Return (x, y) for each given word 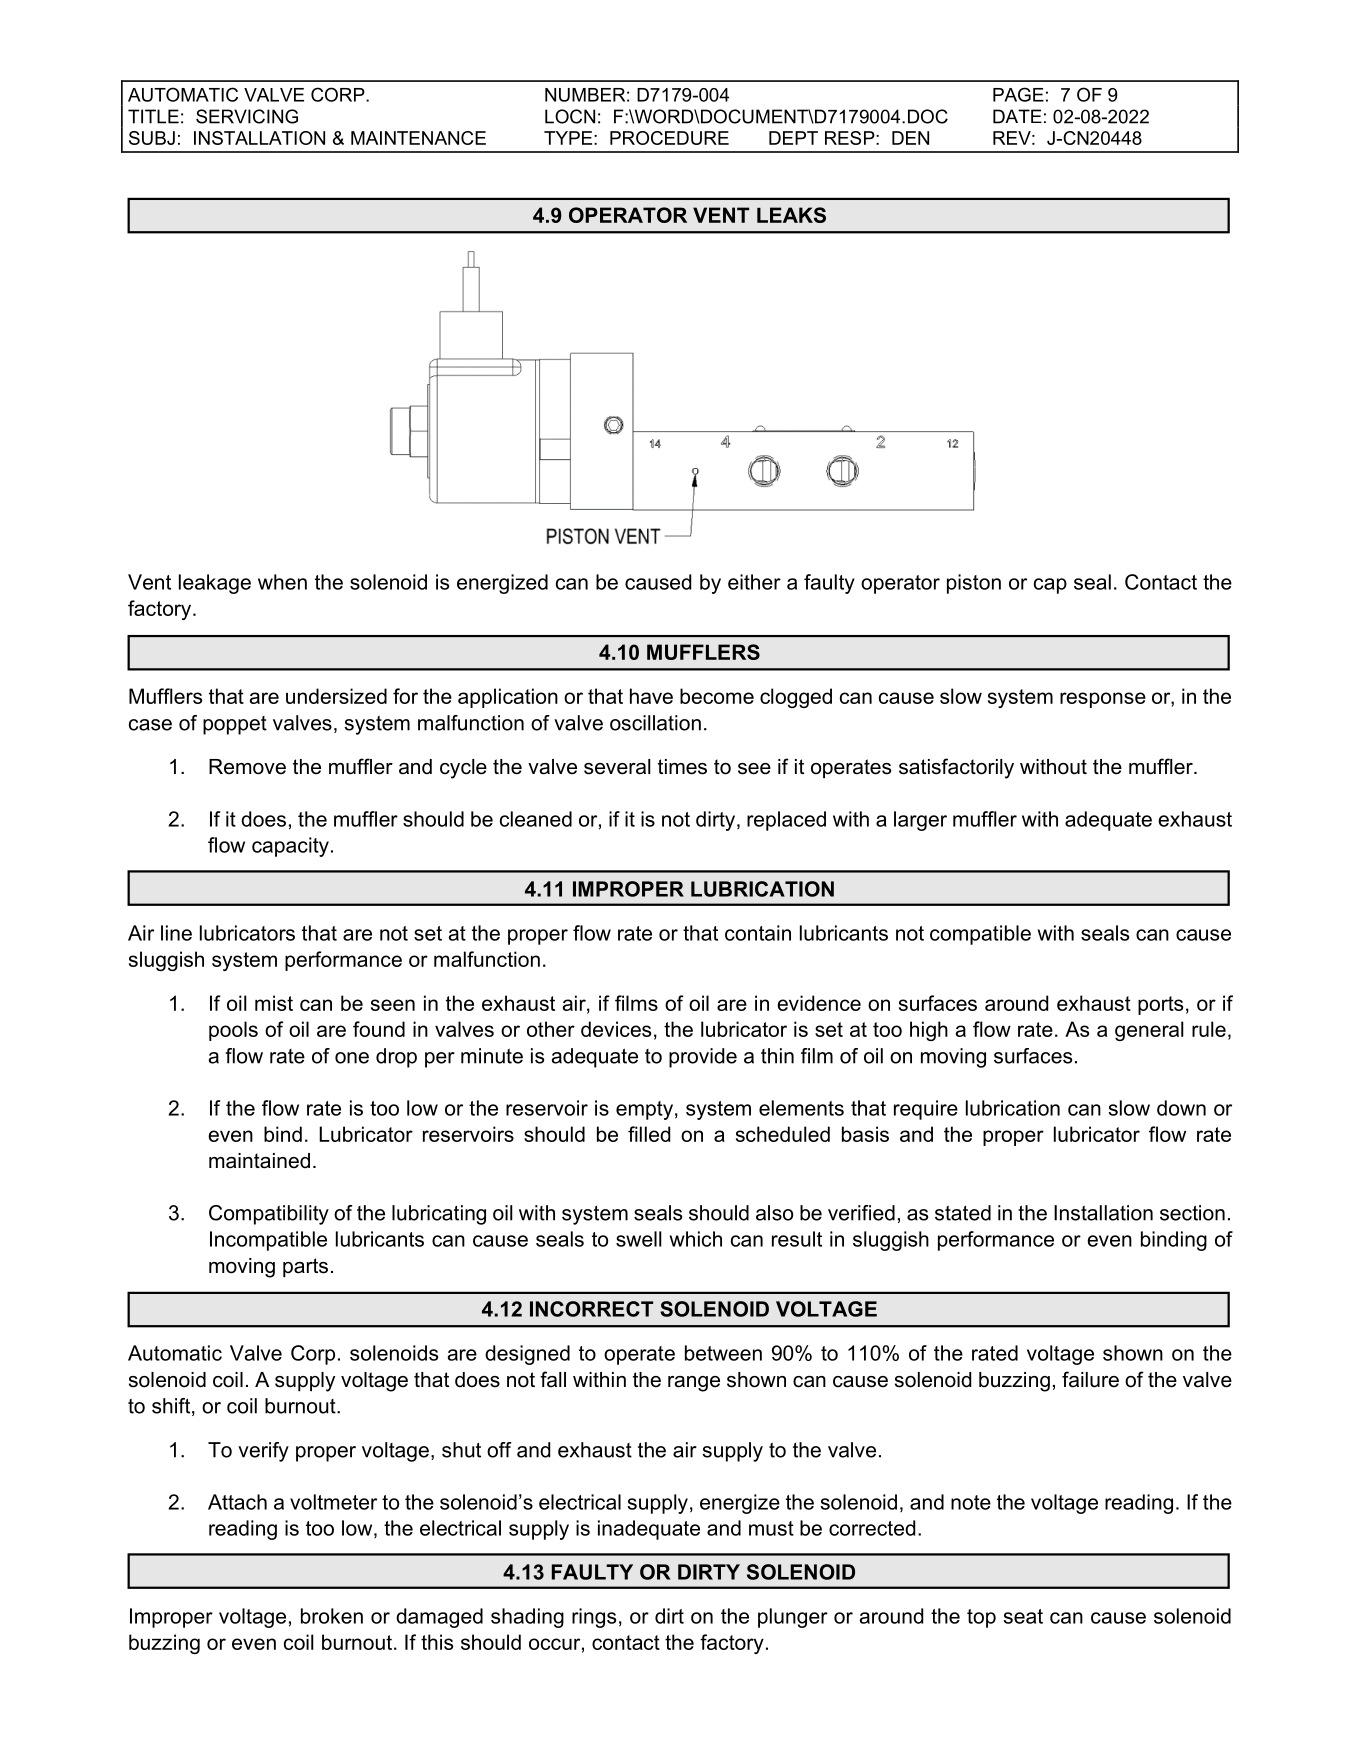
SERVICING (247, 116)
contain (758, 933)
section (1192, 1213)
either (754, 582)
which (696, 1239)
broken (332, 1616)
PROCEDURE (669, 138)
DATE (1017, 116)
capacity (290, 847)
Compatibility (269, 1215)
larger (920, 821)
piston (974, 584)
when (282, 582)
